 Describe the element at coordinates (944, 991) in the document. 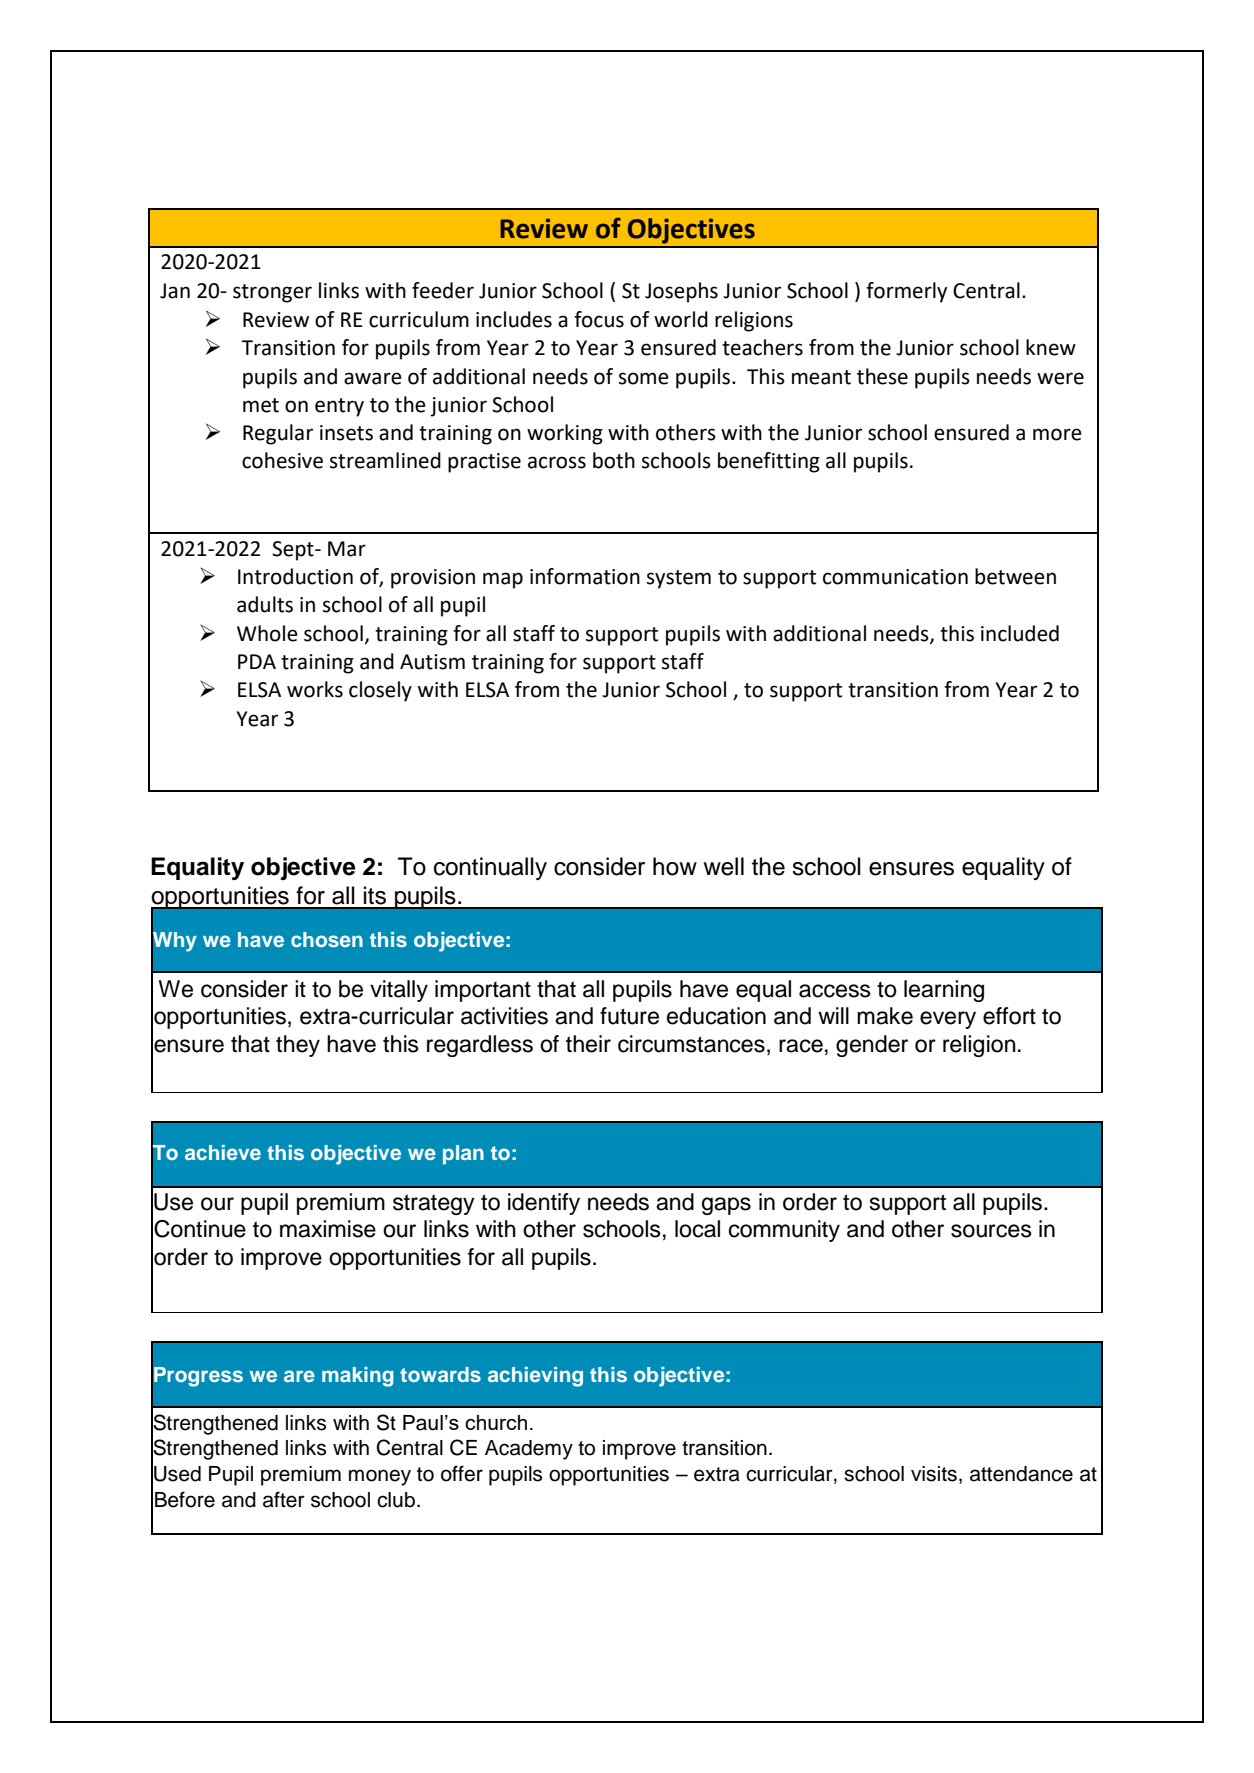

I see `learning` at that location.
